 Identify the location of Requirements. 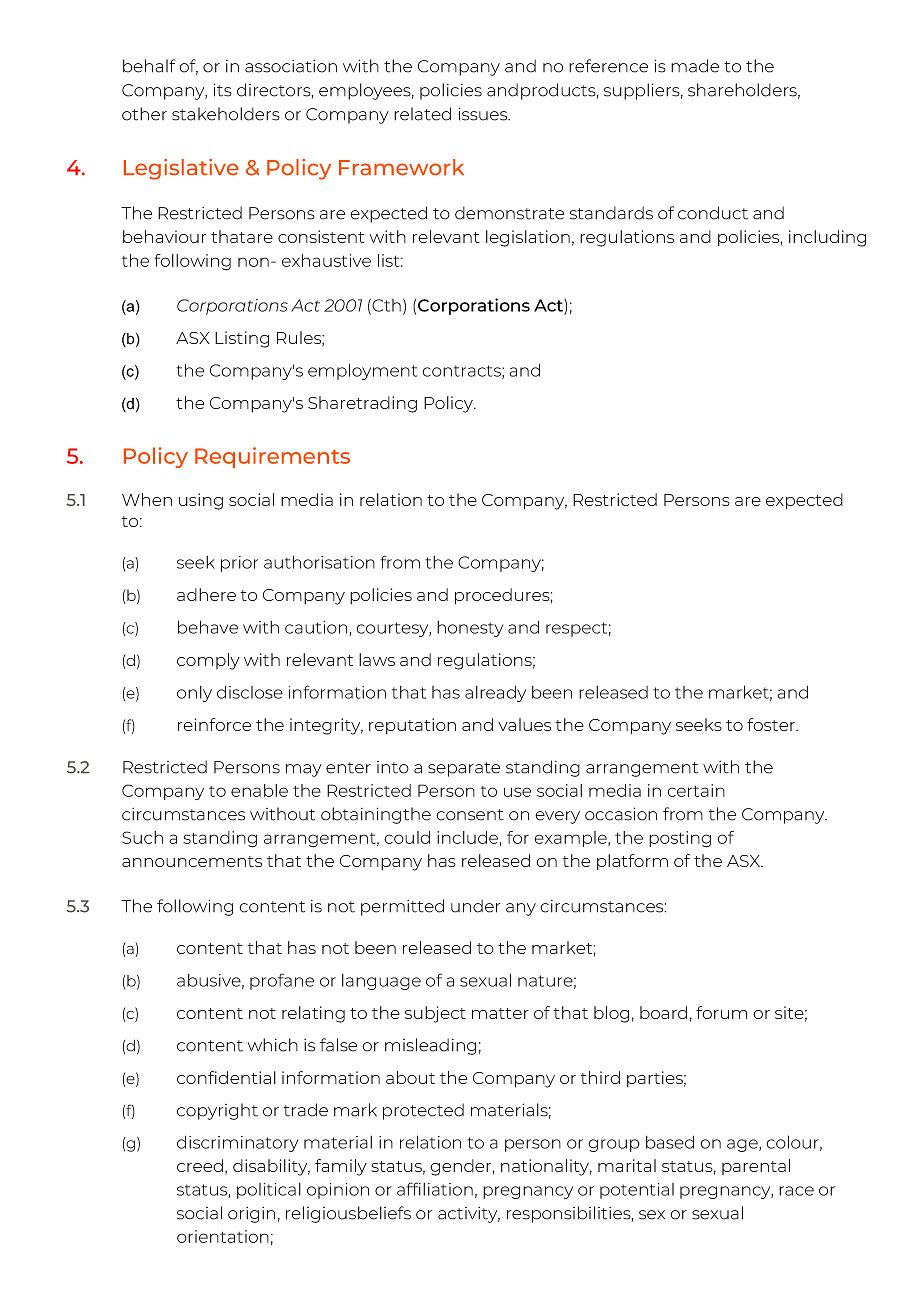
(272, 457).
